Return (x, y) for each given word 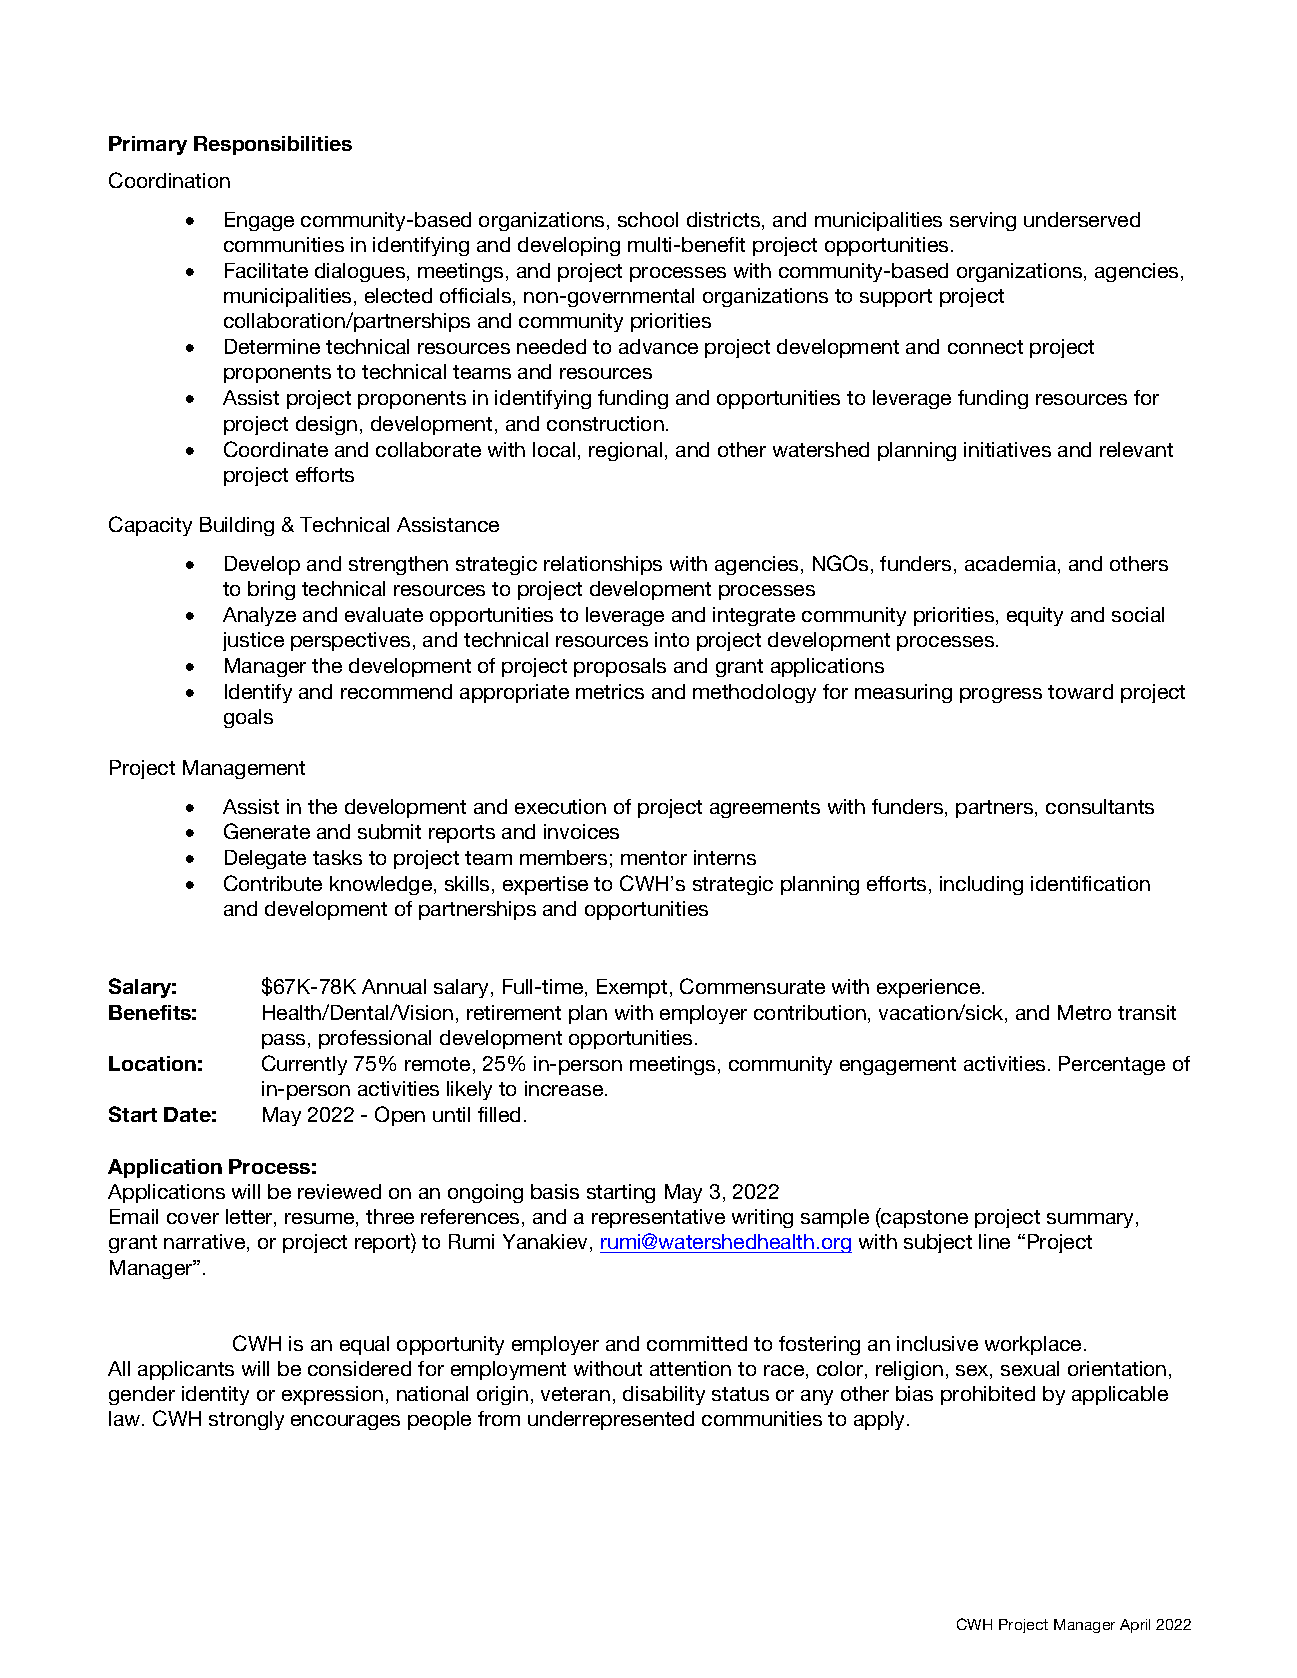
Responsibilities (273, 145)
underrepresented (611, 1420)
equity (1035, 616)
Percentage (1112, 1065)
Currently (304, 1065)
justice (253, 641)
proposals (620, 667)
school (648, 219)
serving (983, 221)
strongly (246, 1420)
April (1135, 1626)
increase (565, 1088)
